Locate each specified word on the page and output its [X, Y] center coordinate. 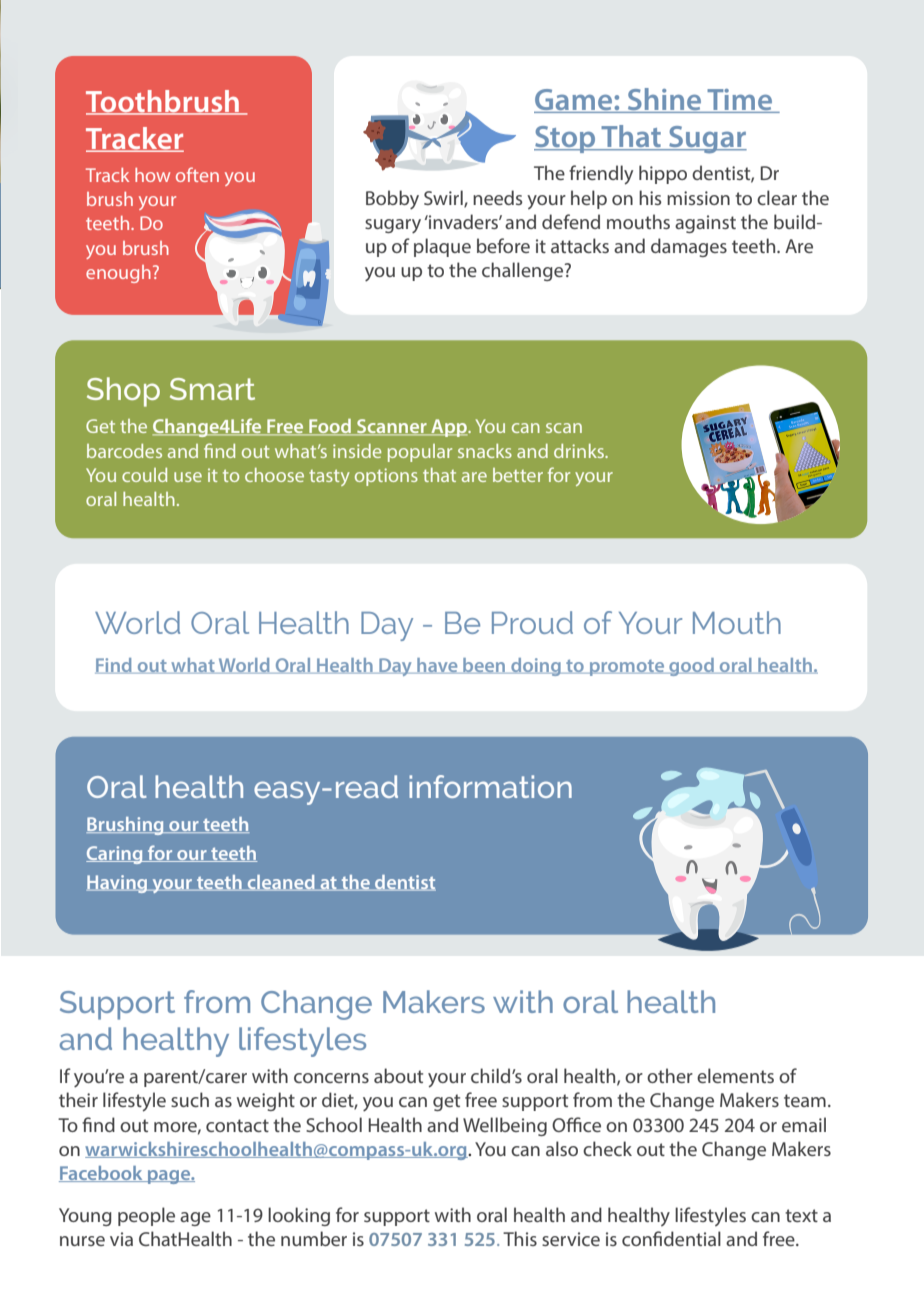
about [398, 1075]
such [190, 1099]
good [691, 667]
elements [735, 1075]
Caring [115, 855]
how [152, 175]
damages [689, 247]
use [188, 477]
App [449, 428]
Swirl [444, 198]
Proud [532, 622]
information [490, 786]
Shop [123, 392]
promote [627, 668]
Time [740, 101]
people [146, 1216]
